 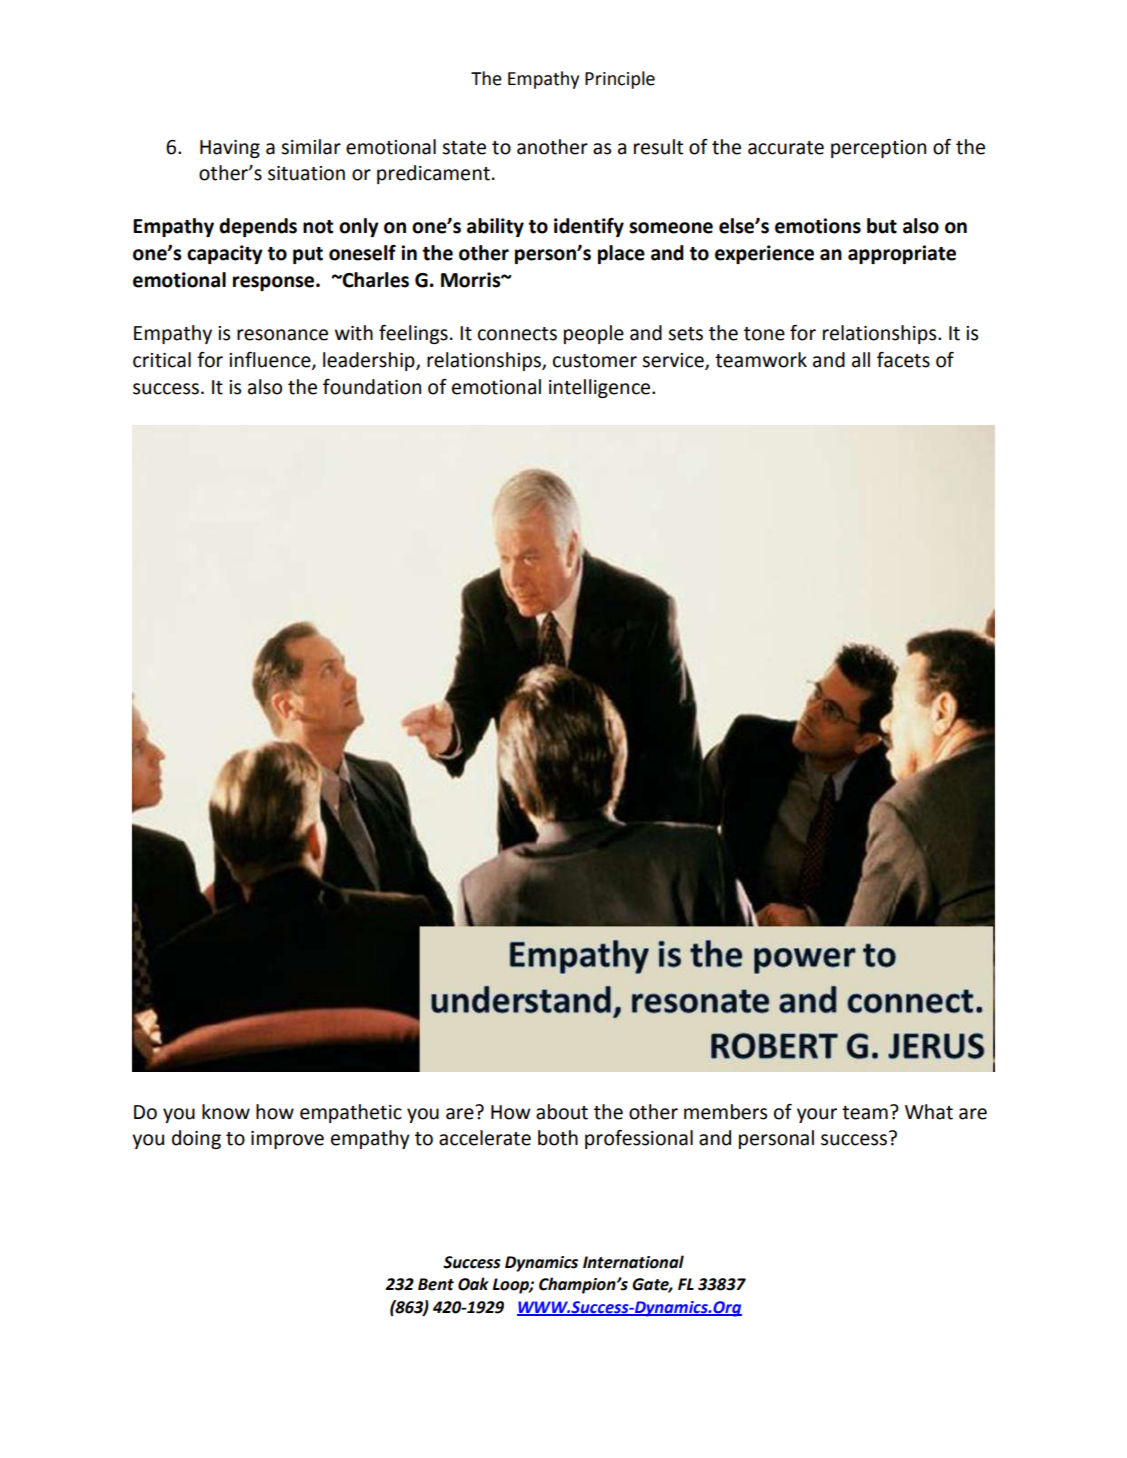 I want to click on your, so click(x=817, y=1115).
